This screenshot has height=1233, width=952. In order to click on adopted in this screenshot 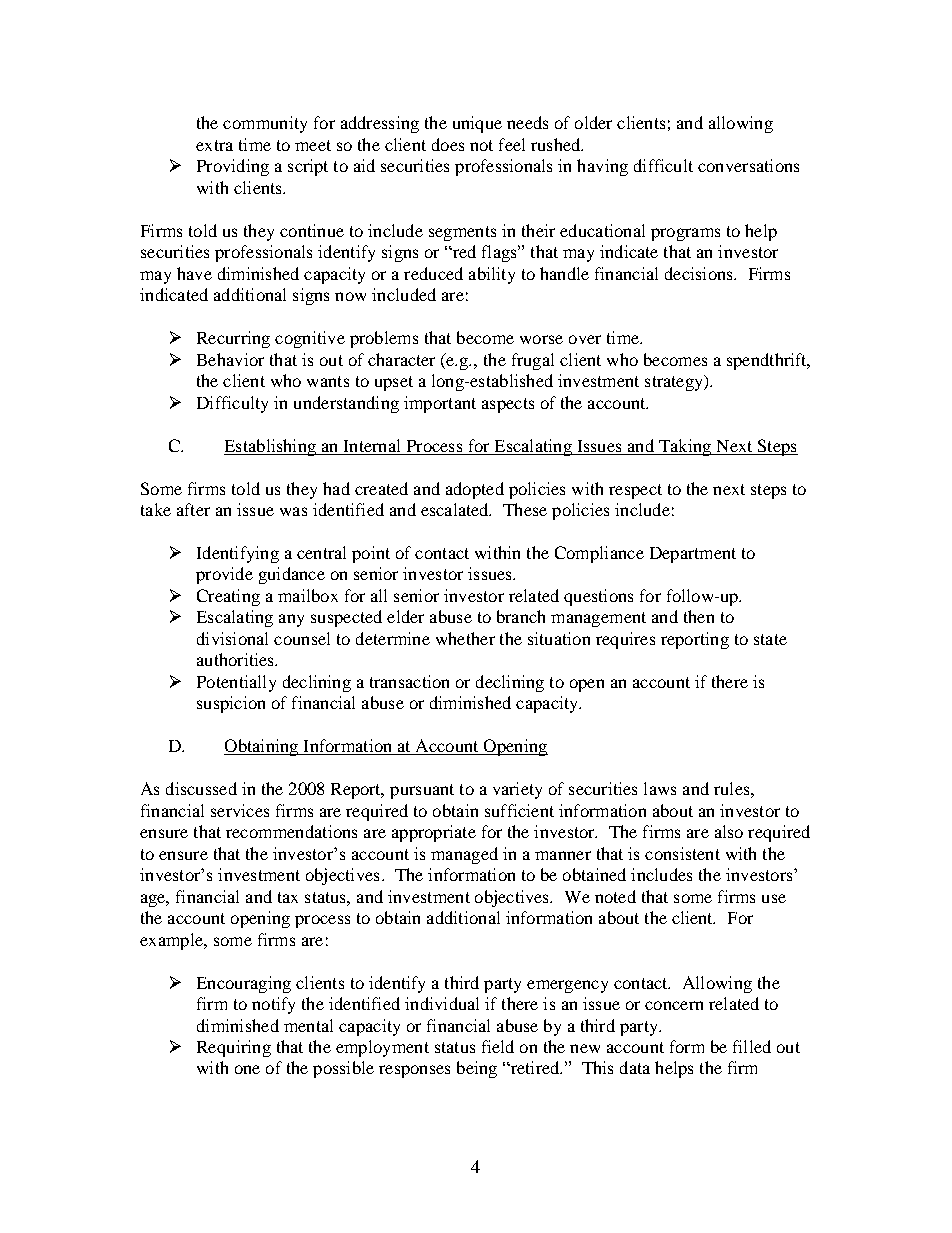, I will do `click(475, 490)`.
